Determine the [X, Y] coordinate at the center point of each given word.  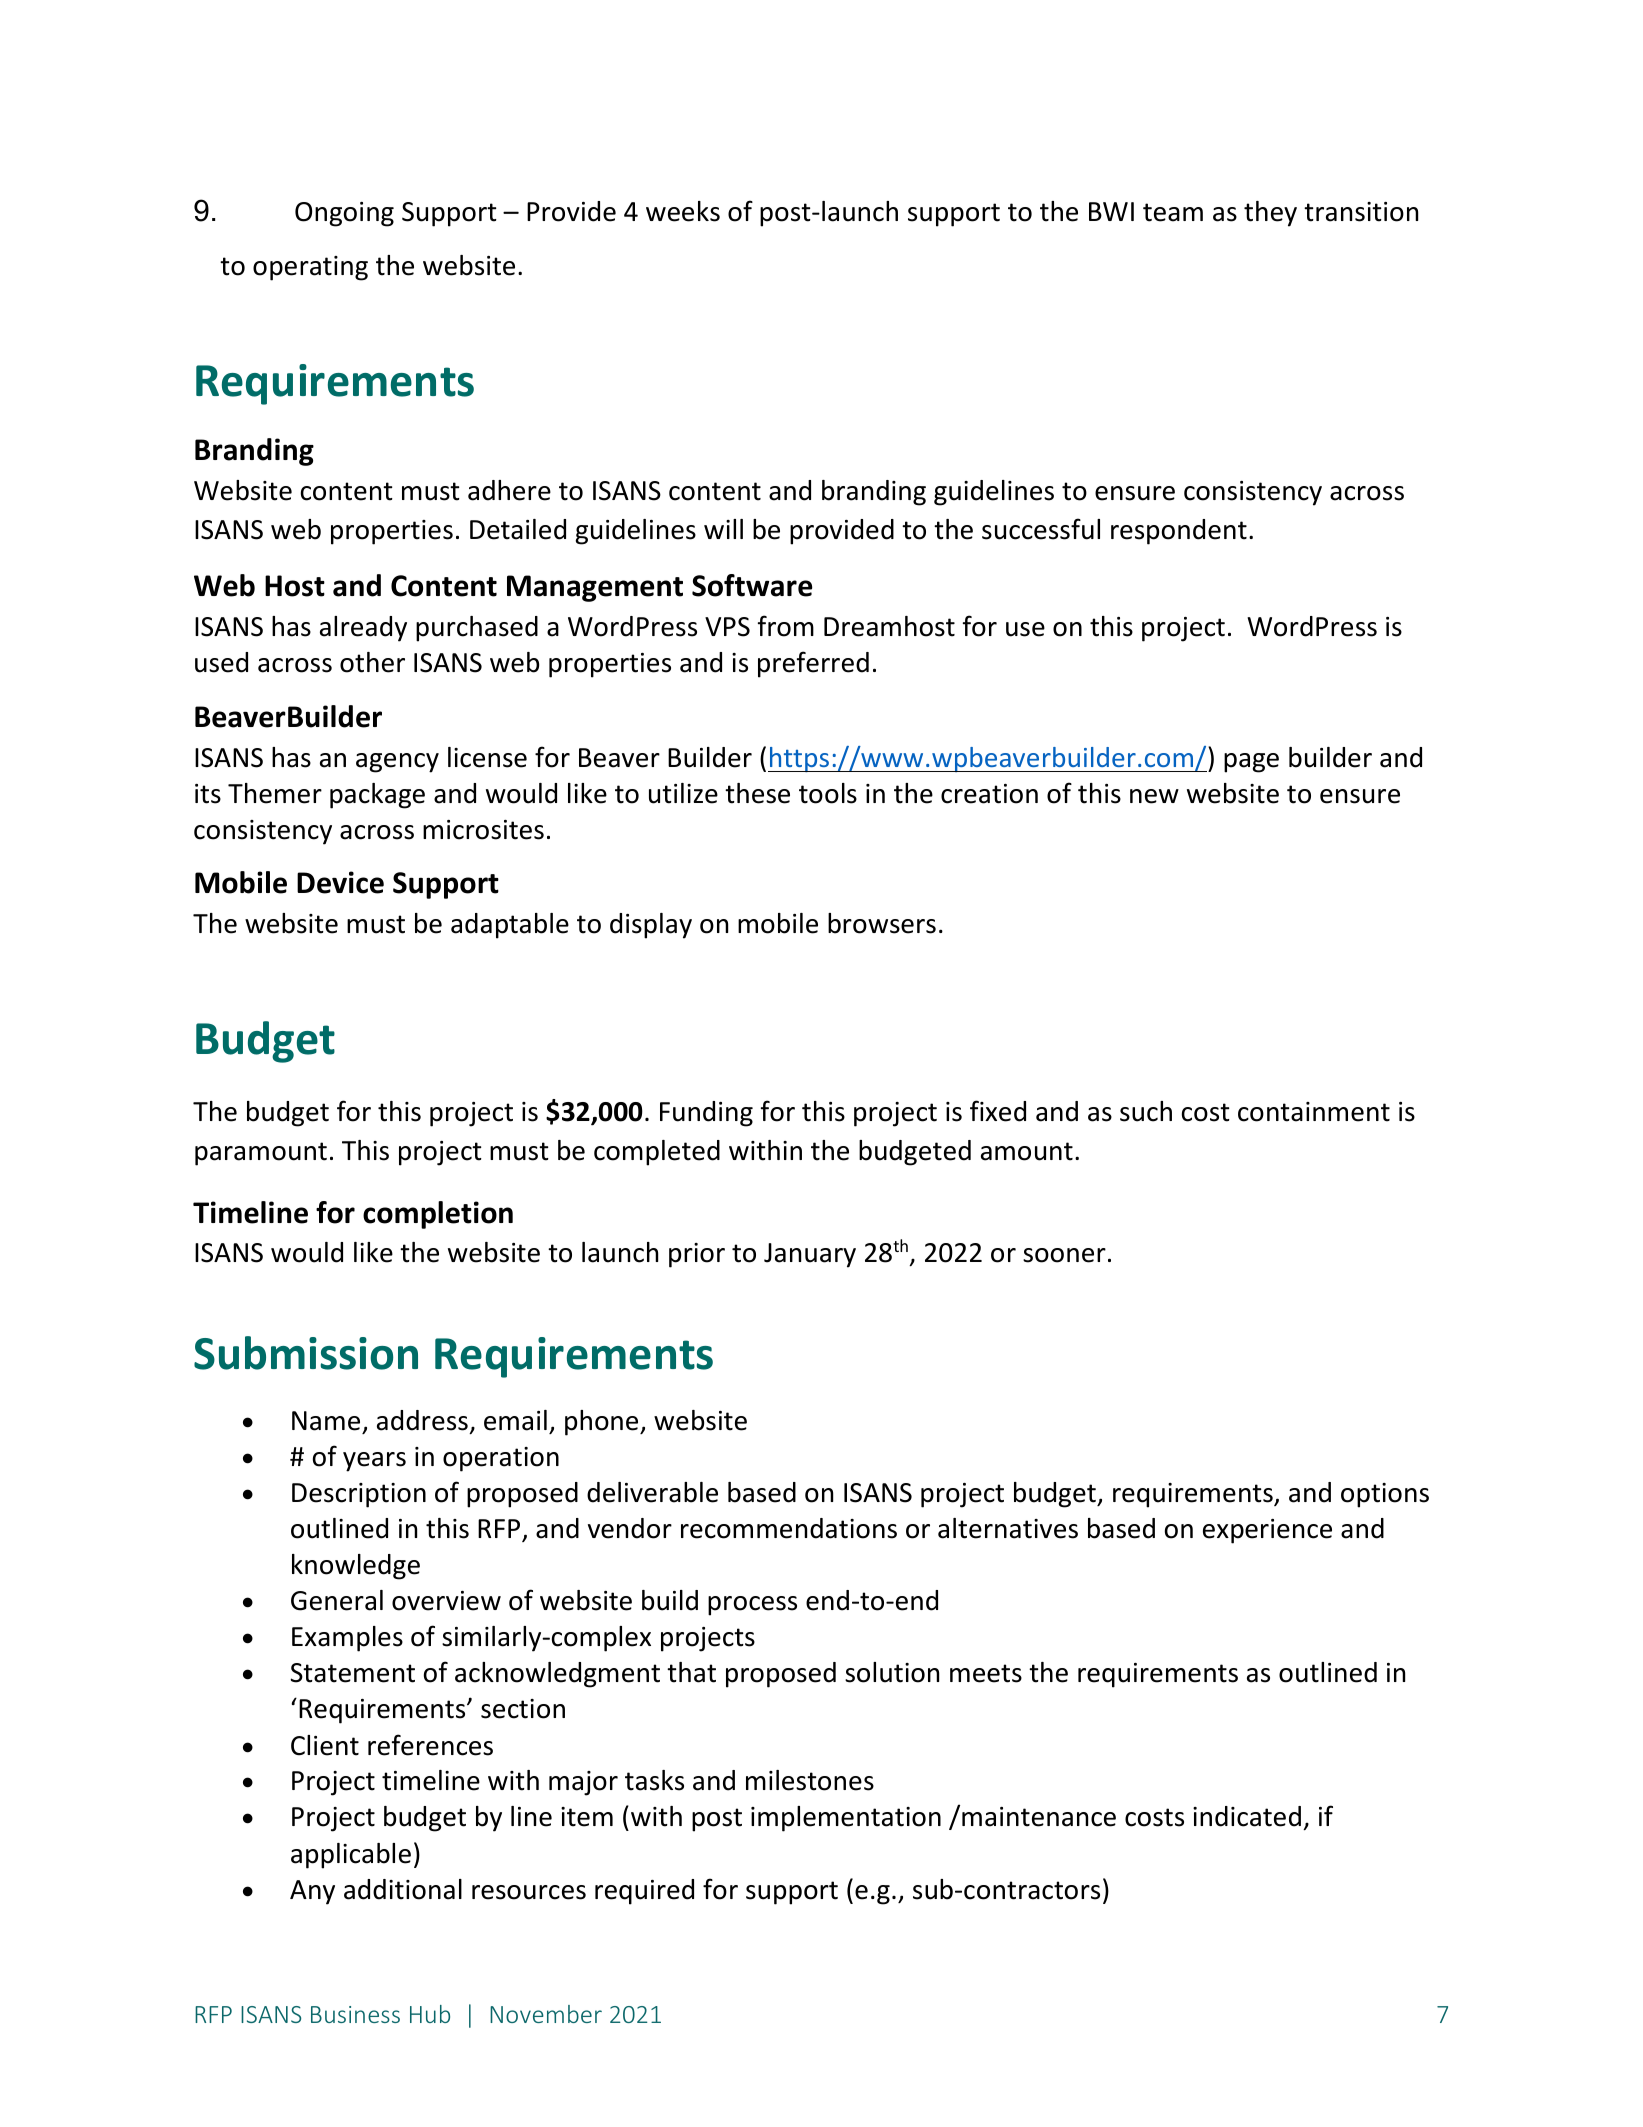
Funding [706, 1114]
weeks [683, 211]
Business [355, 2014]
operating [310, 268]
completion [438, 1215]
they [1270, 214]
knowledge [356, 1567]
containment [1314, 1112]
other [372, 662]
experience [1267, 1531]
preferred [813, 664]
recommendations [789, 1528]
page [1251, 763]
